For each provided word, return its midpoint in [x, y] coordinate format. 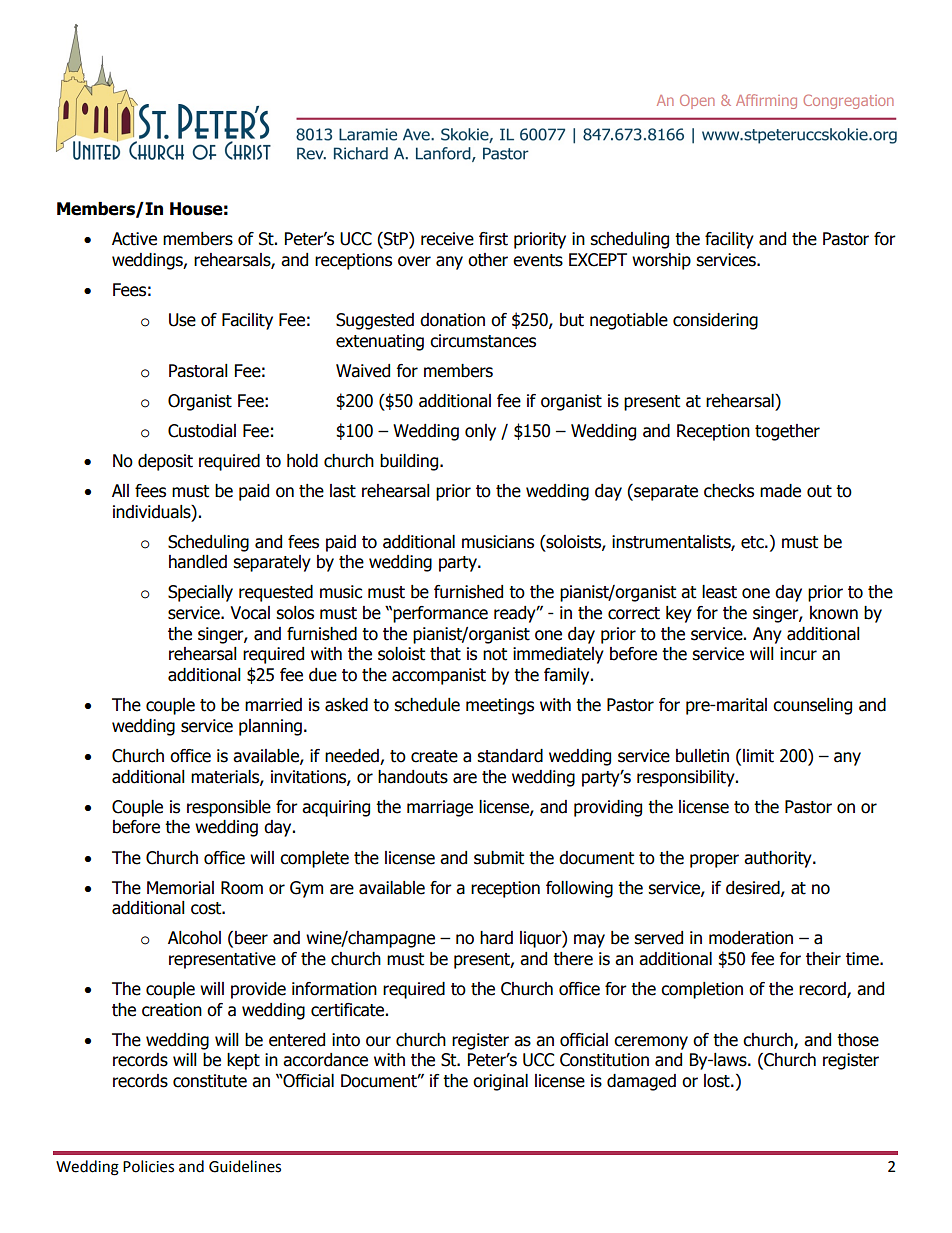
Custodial [202, 431]
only [480, 432]
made [780, 491]
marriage [440, 808]
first [493, 239]
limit [758, 756]
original [500, 1082]
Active [134, 239]
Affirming [766, 101]
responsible [229, 808]
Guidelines [245, 1166]
